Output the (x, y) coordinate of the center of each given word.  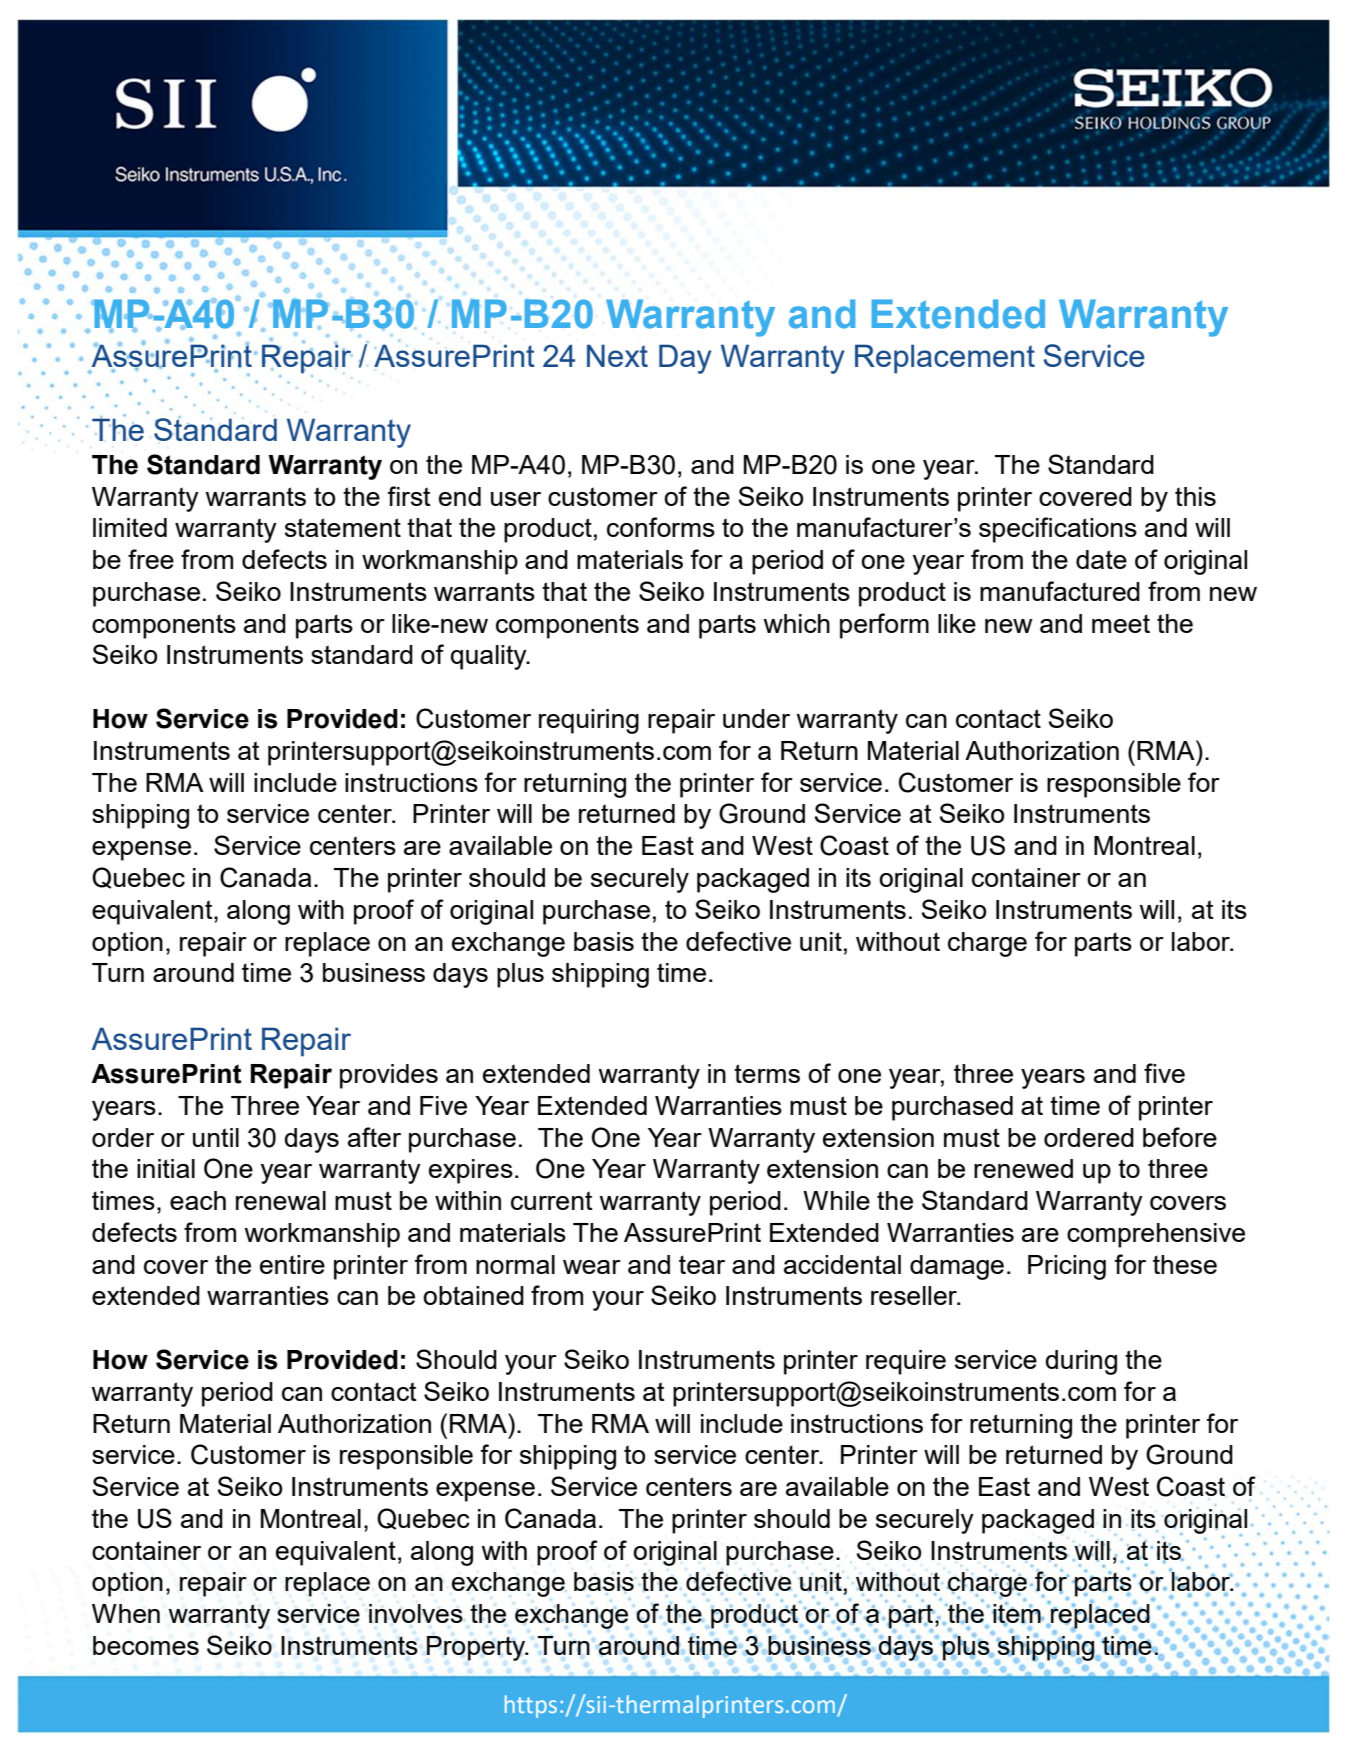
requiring (589, 721)
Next (617, 355)
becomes (146, 1645)
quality (490, 657)
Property (477, 1648)
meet (1121, 623)
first (409, 496)
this (1195, 496)
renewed (1023, 1168)
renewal (281, 1200)
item (1018, 1614)
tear (702, 1264)
